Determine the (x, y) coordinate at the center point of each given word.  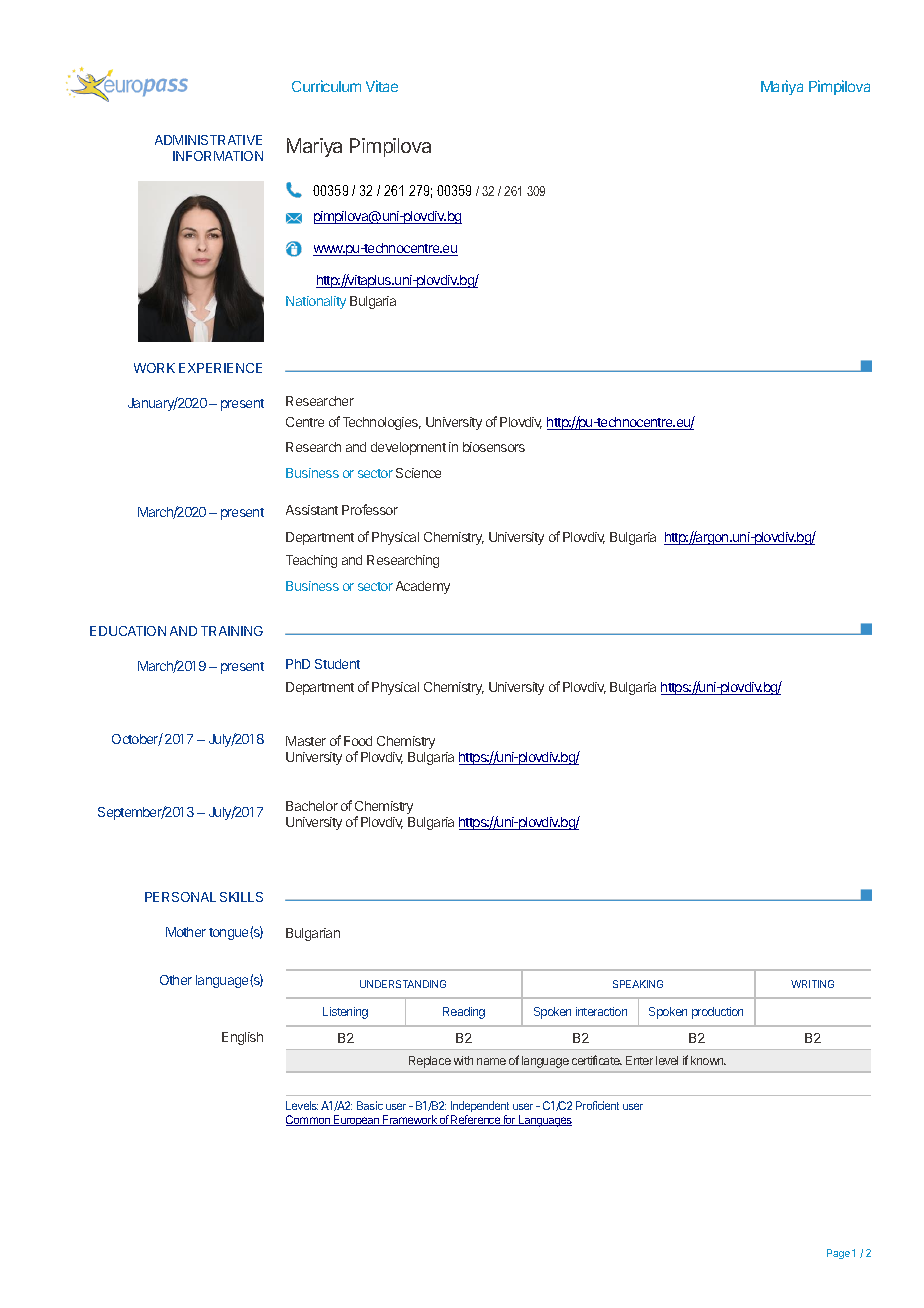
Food (358, 741)
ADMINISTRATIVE (208, 140)
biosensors (494, 447)
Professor (370, 509)
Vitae (382, 86)
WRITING (812, 984)
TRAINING (232, 631)
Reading (464, 1013)
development (408, 448)
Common (309, 1120)
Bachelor (312, 806)
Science (418, 473)
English (242, 1038)
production (717, 1013)
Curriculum (326, 86)
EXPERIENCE (220, 368)
